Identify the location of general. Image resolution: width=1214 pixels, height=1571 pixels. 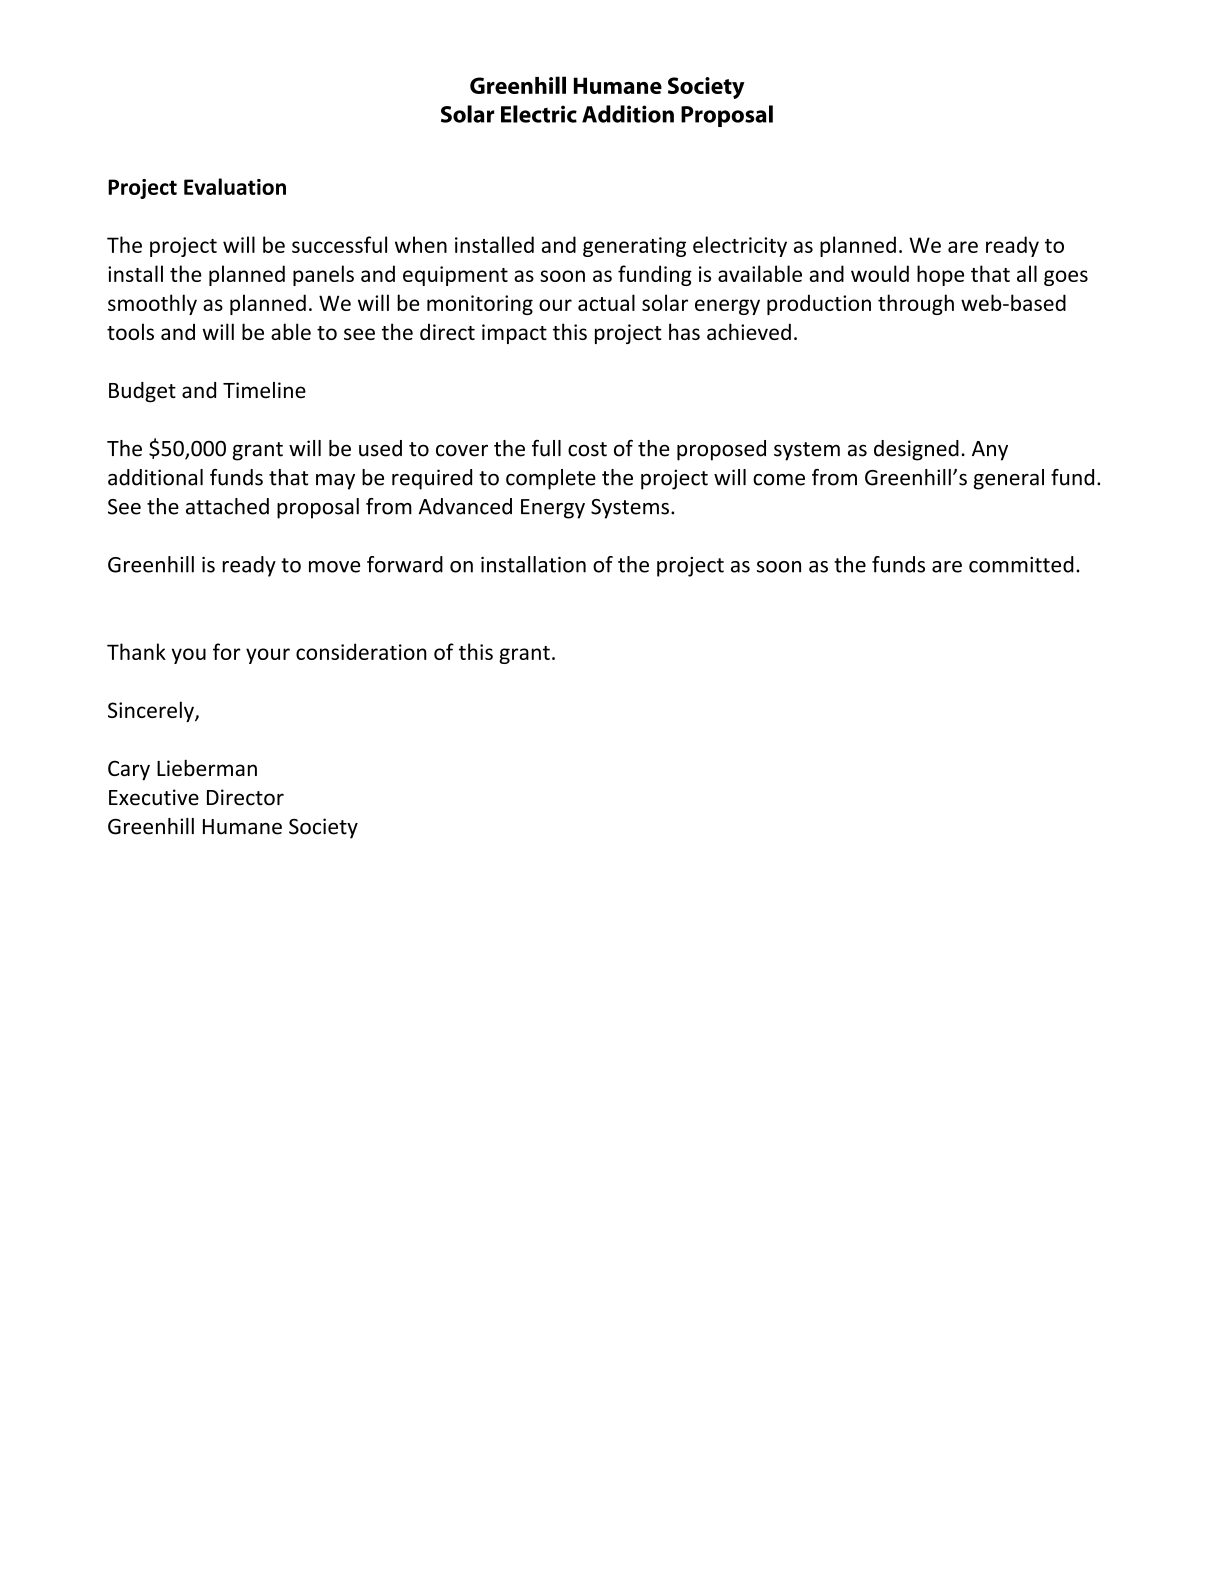
(1008, 479).
